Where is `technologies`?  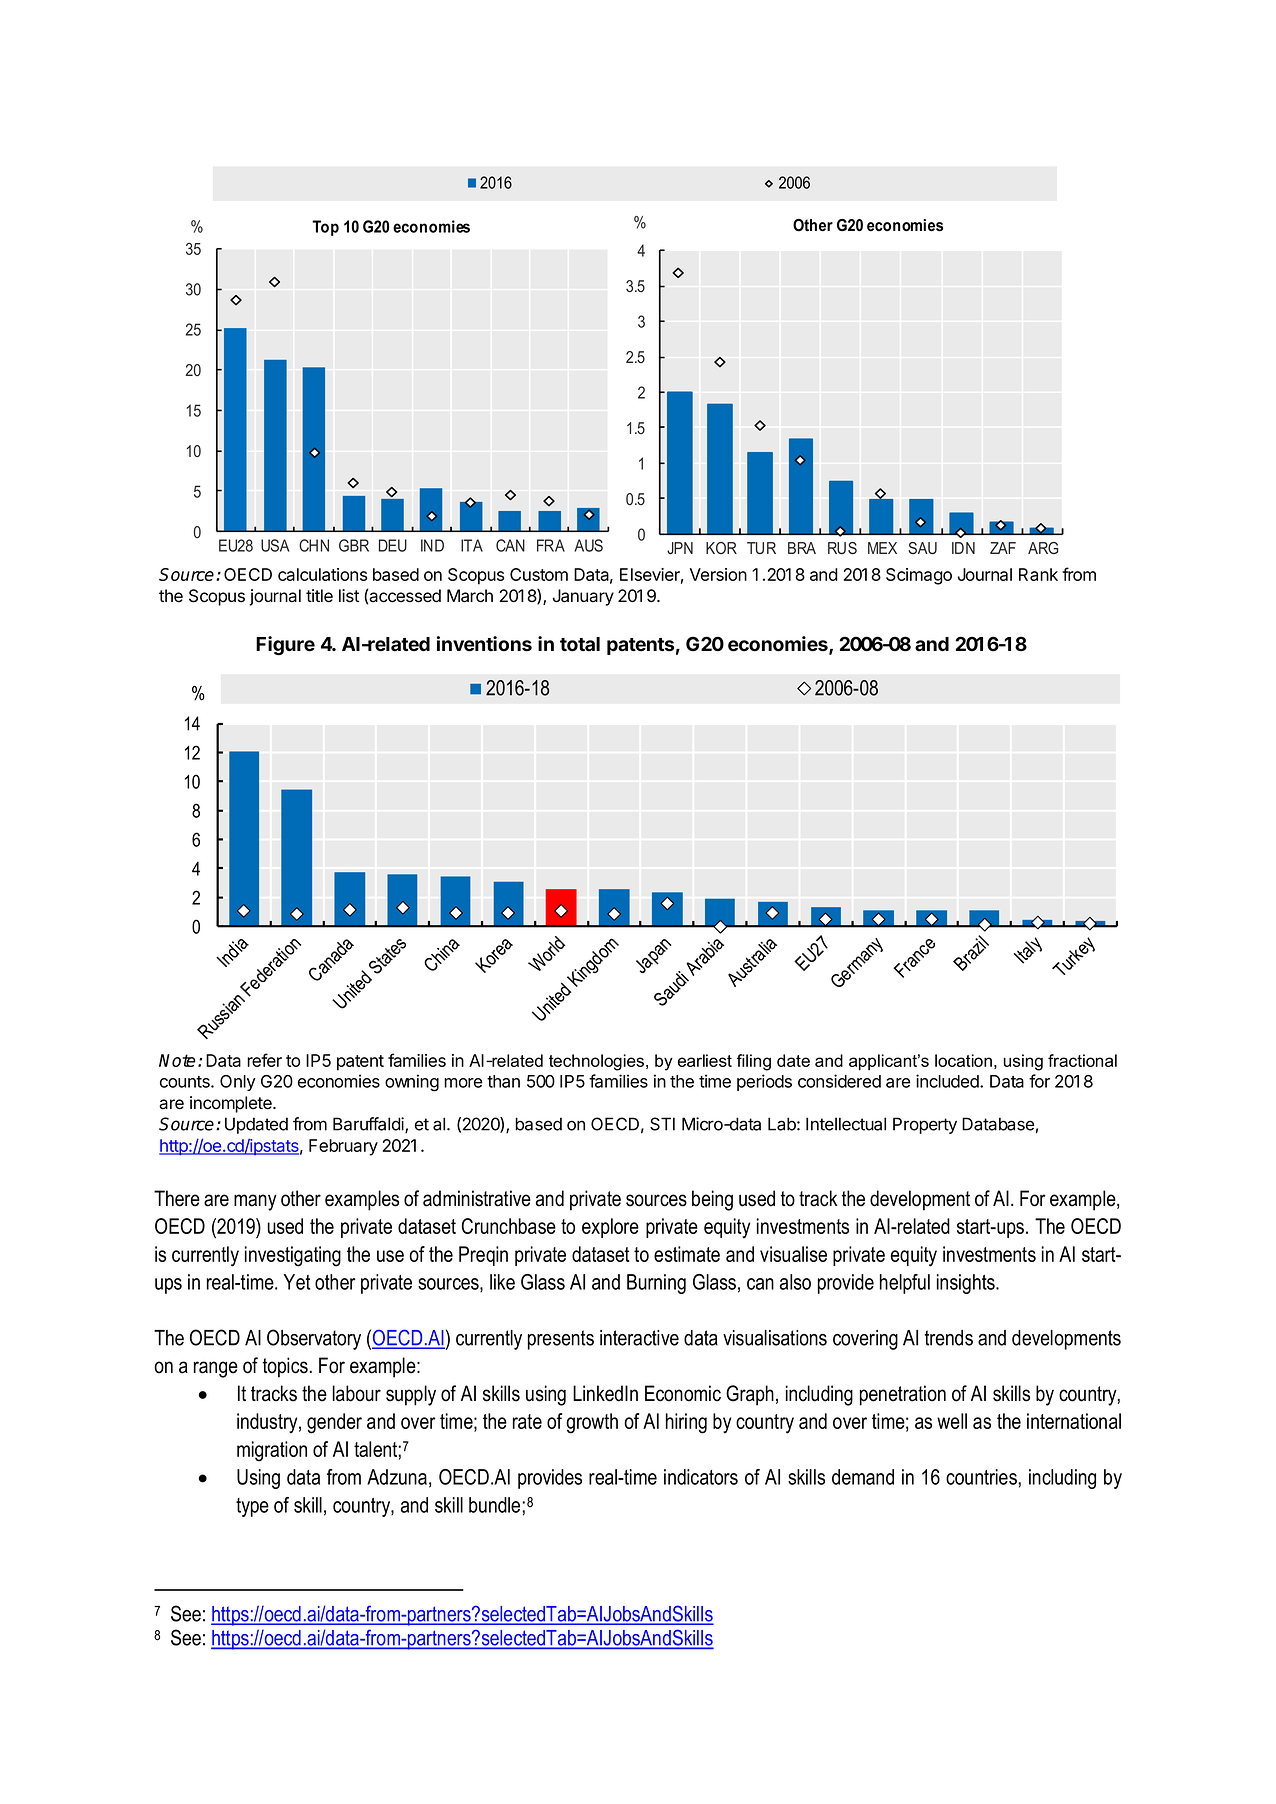 technologies is located at coordinates (598, 1062).
